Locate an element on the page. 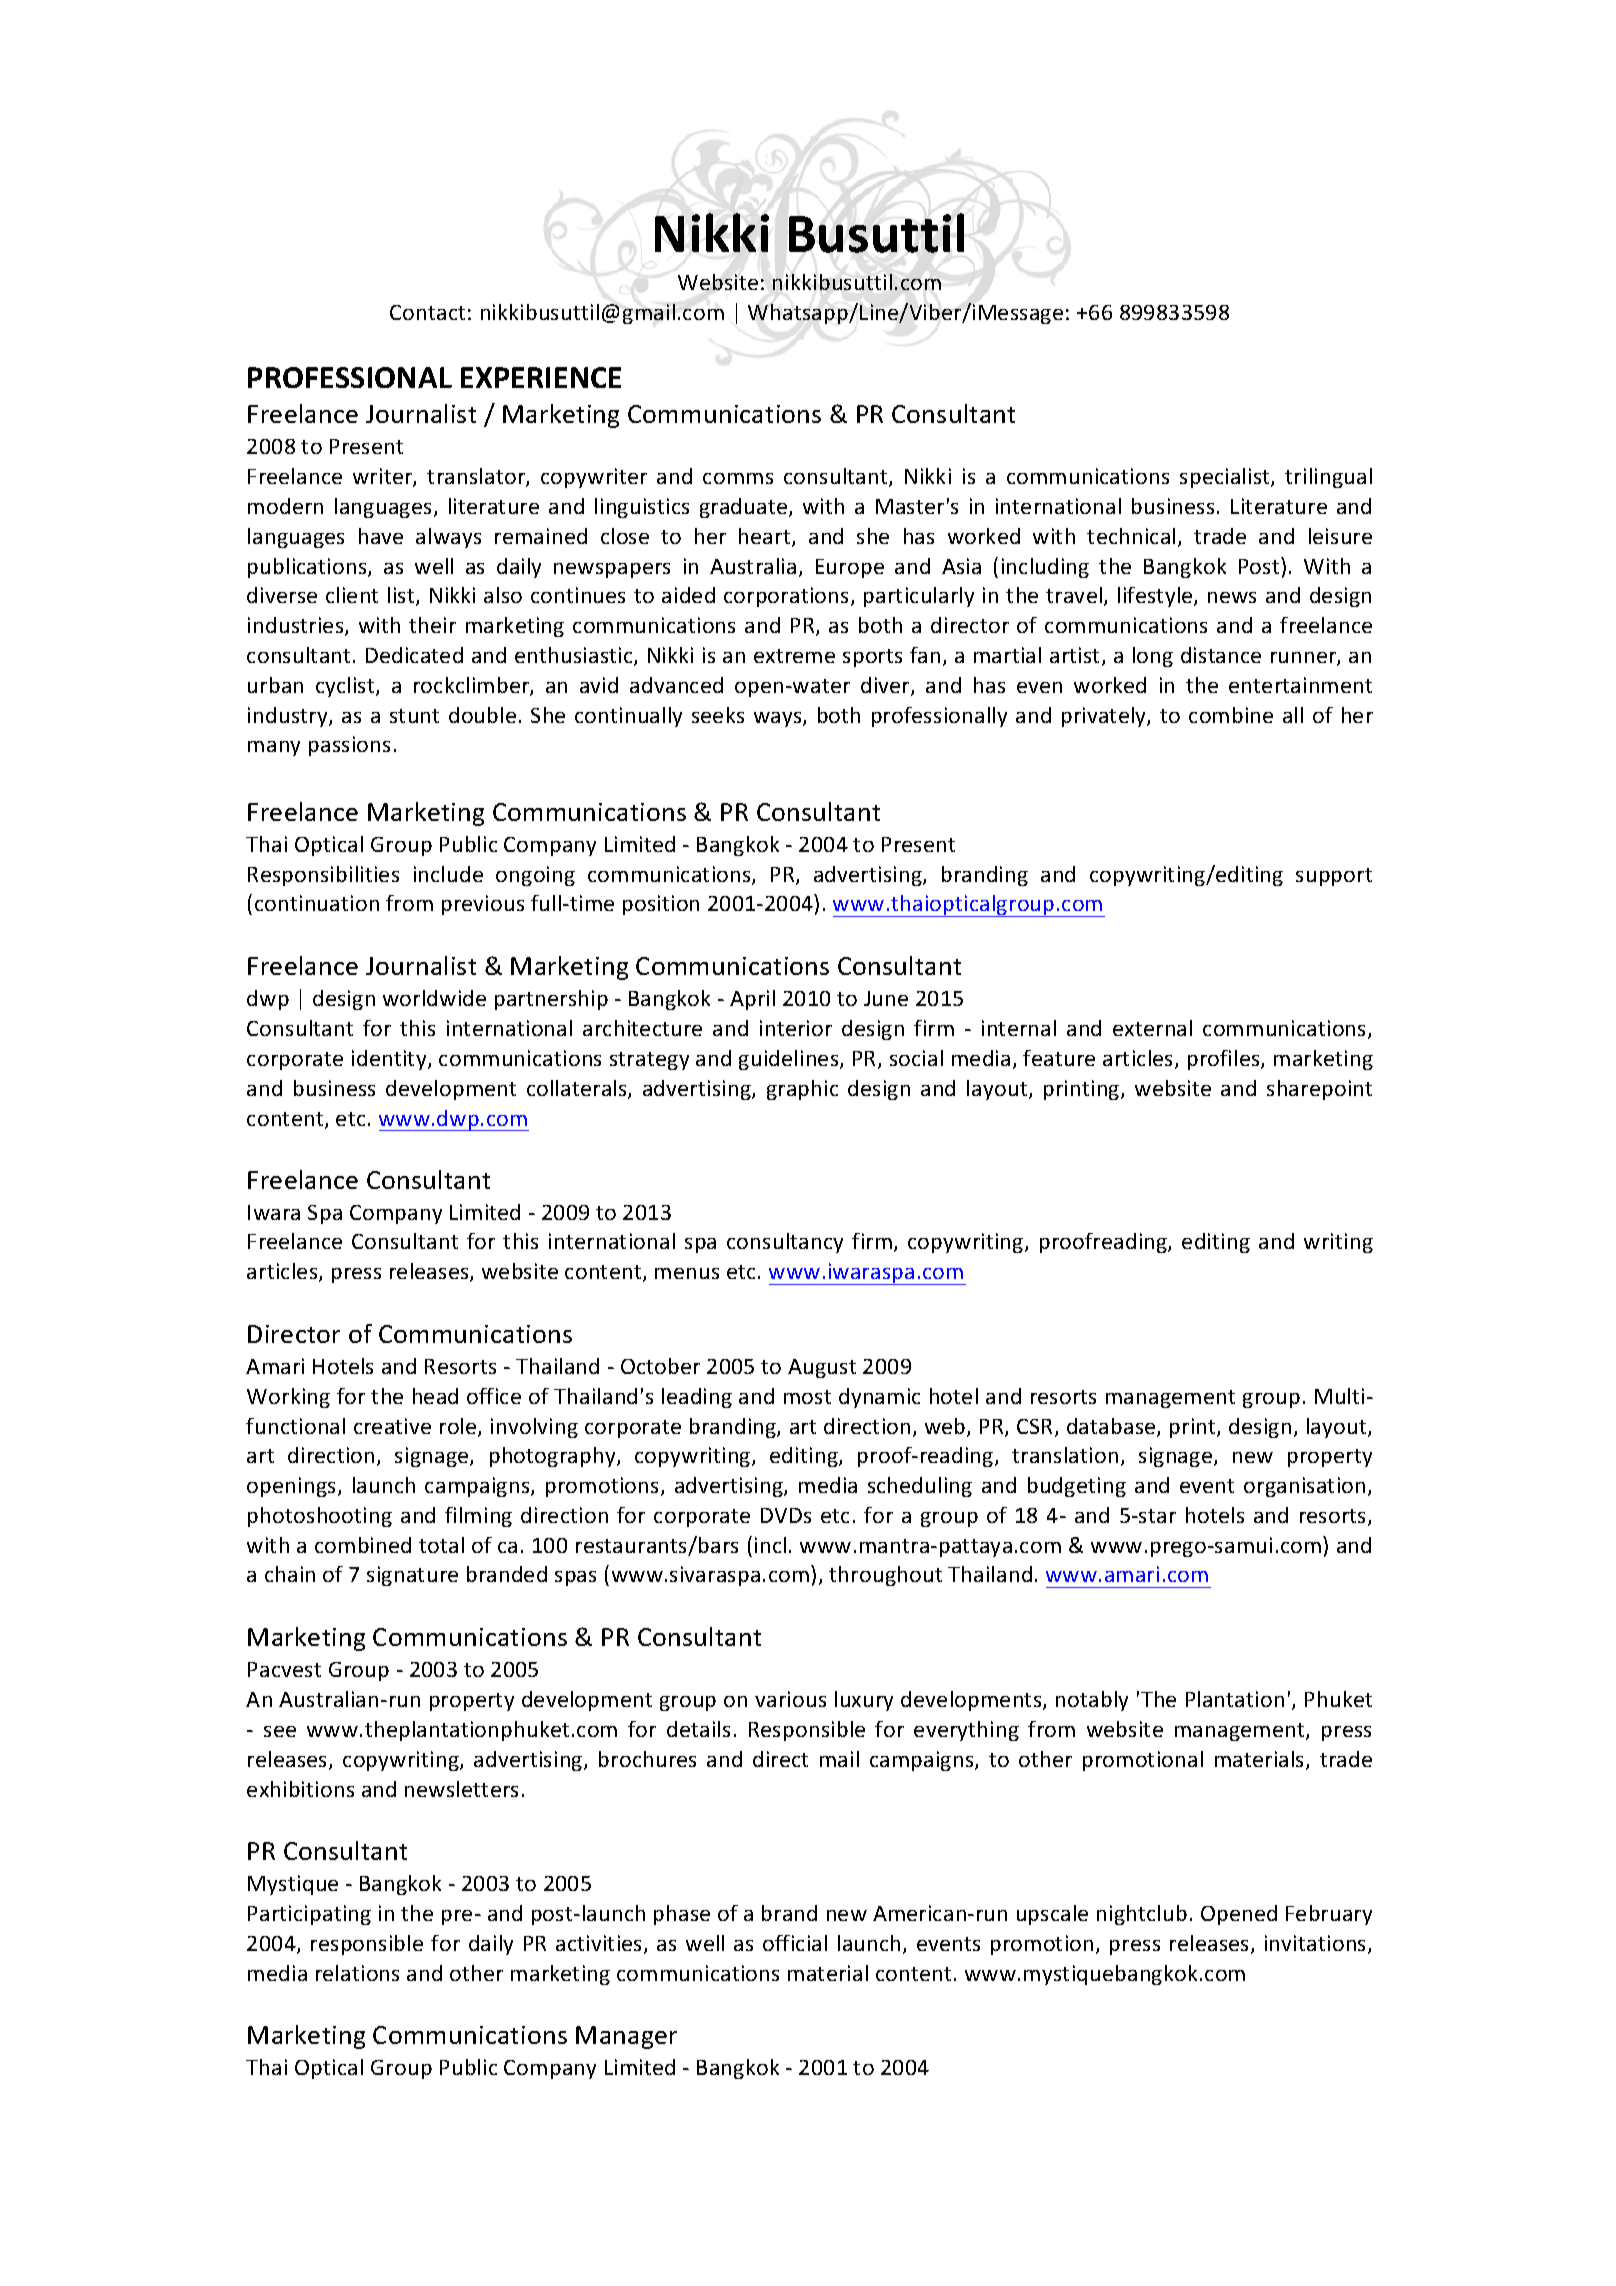  consultancy is located at coordinates (785, 1243).
